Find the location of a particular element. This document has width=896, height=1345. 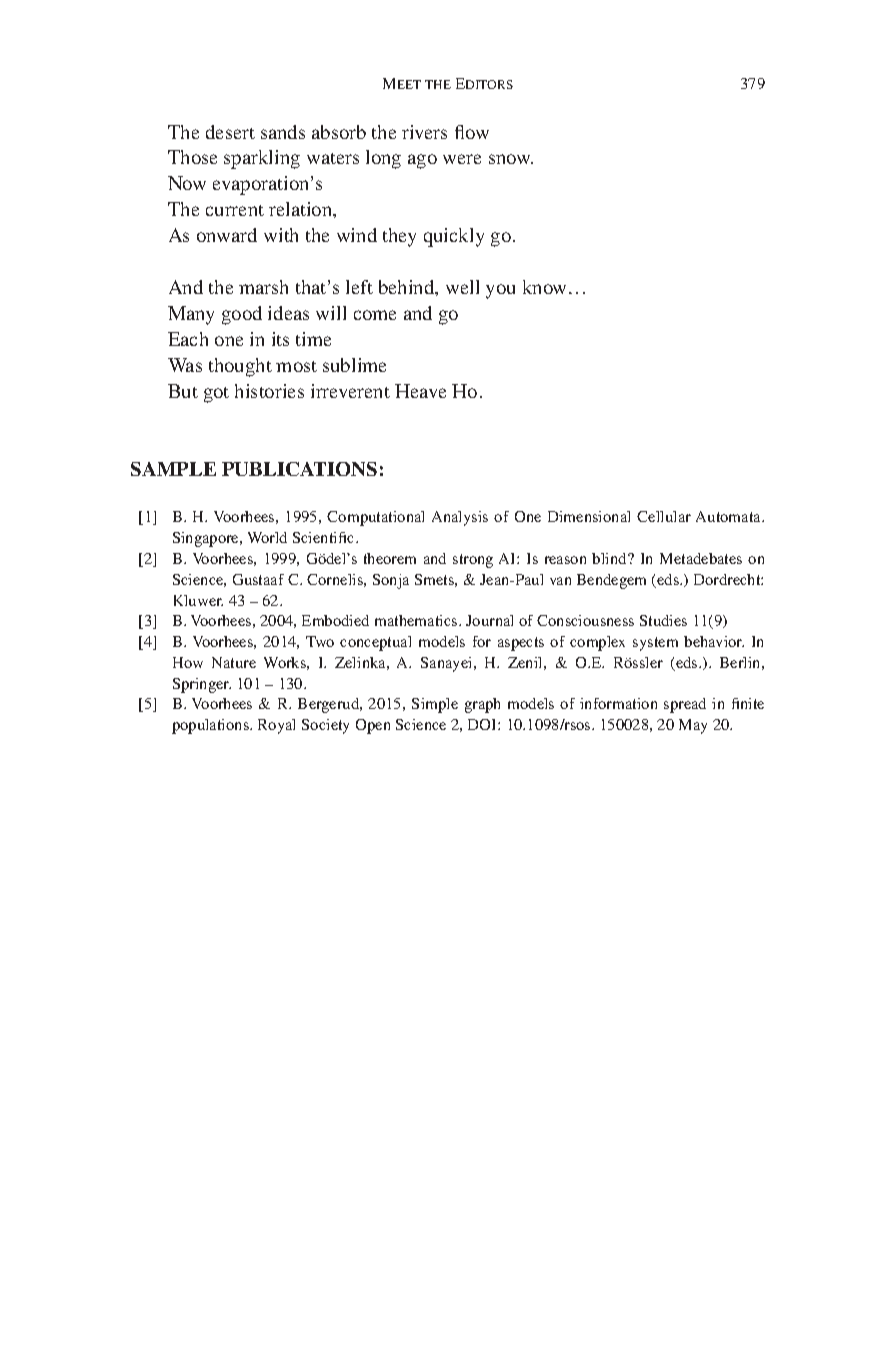

its is located at coordinates (280, 339).
